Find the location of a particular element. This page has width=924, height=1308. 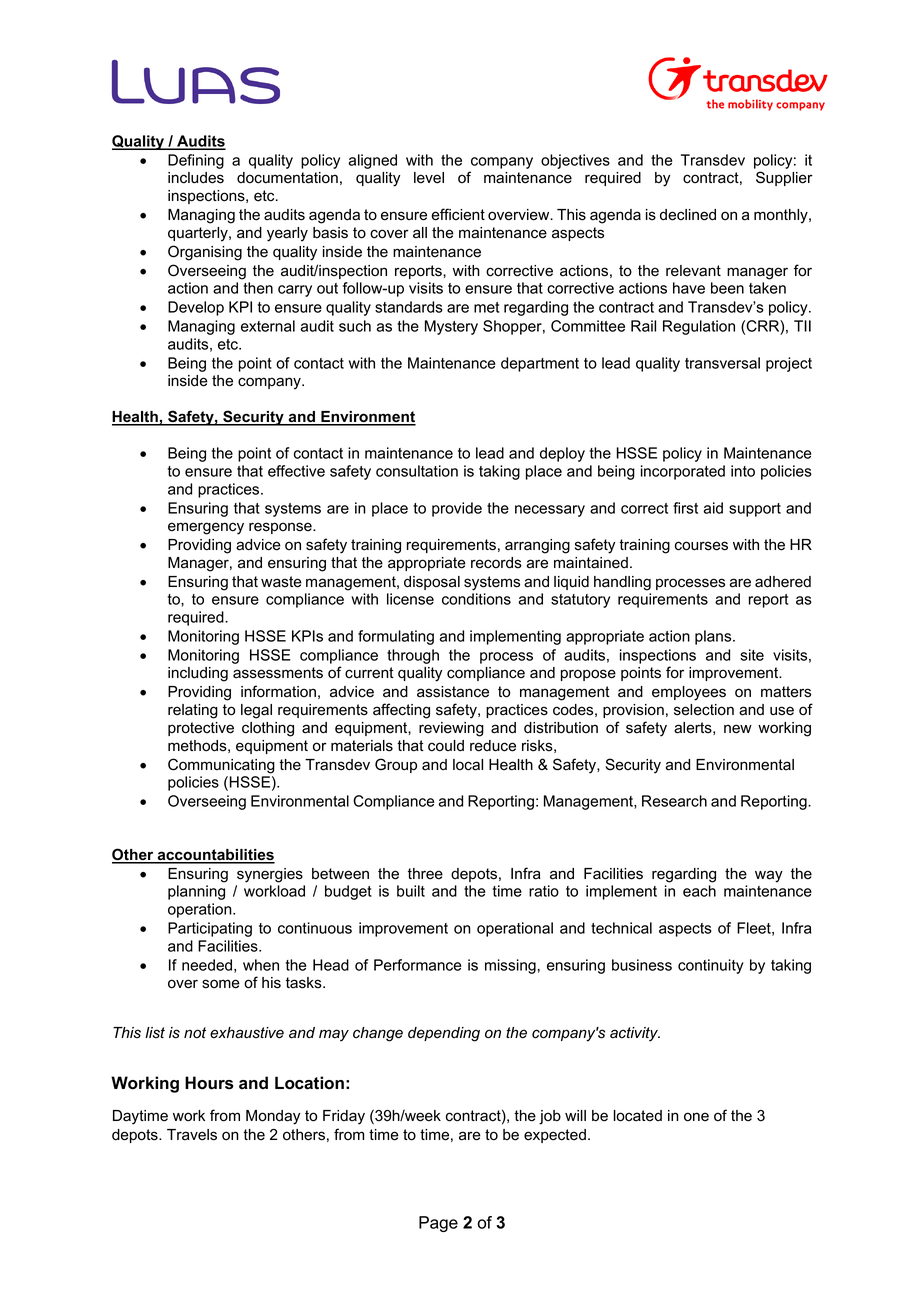

declined is located at coordinates (688, 215).
